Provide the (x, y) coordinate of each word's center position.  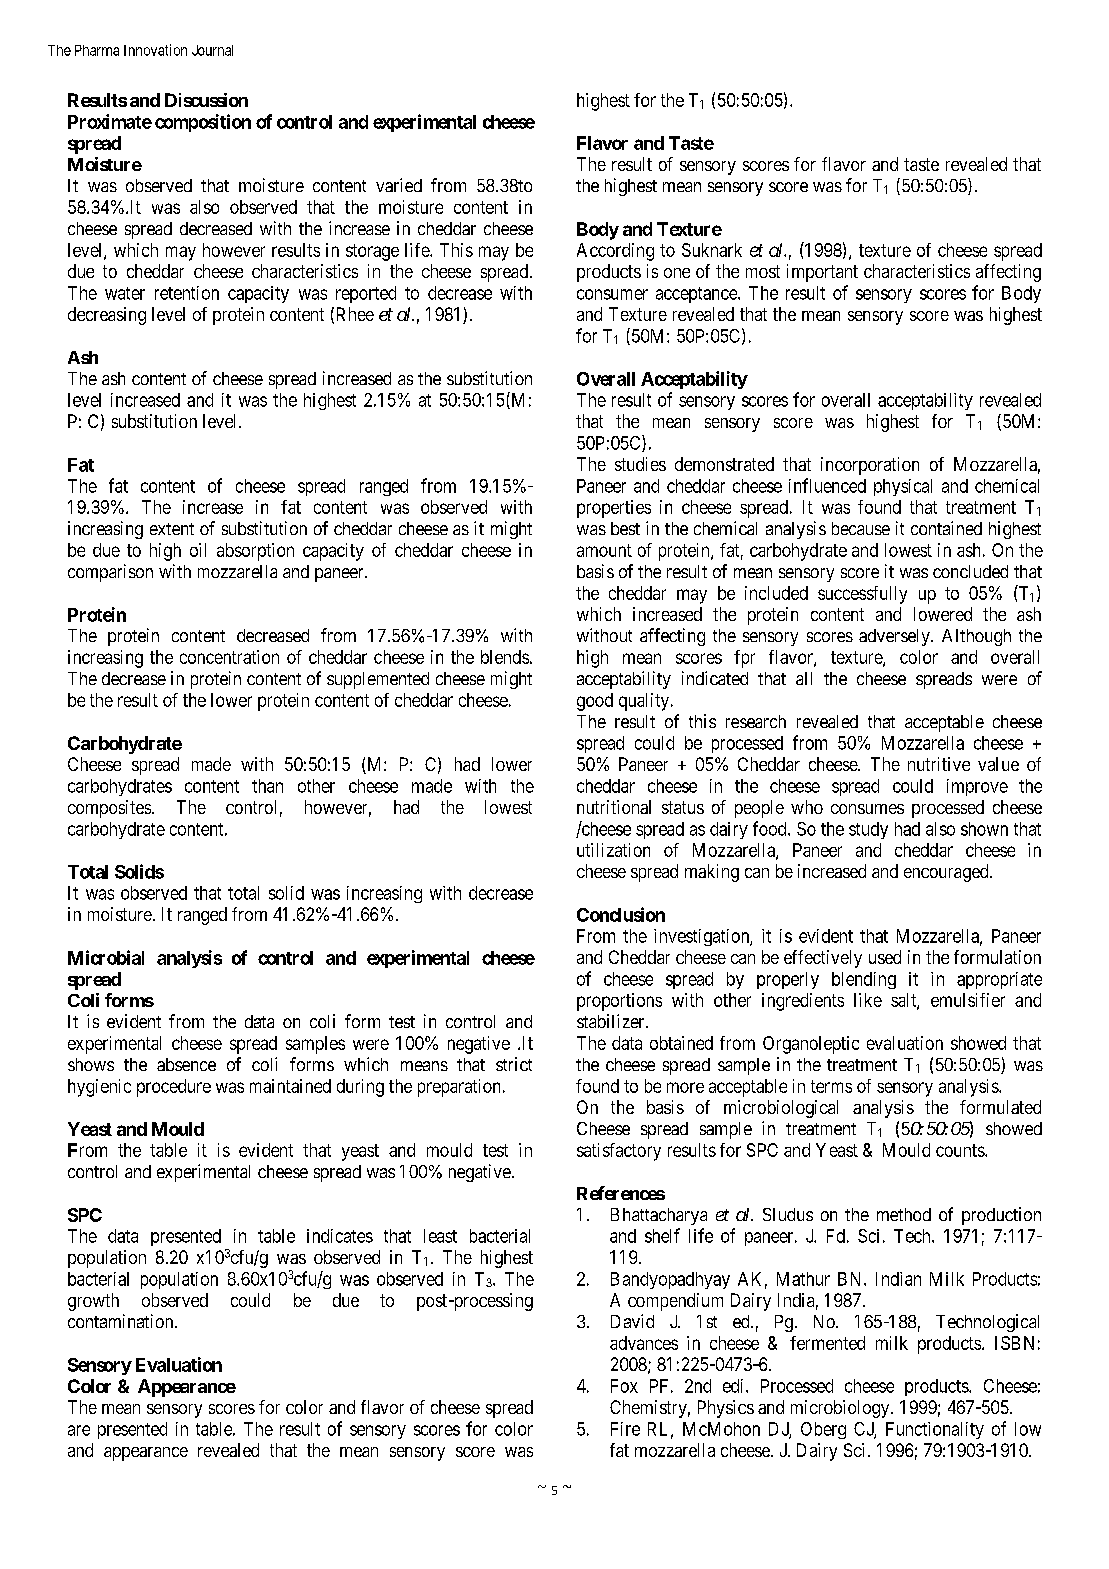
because (861, 528)
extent (172, 529)
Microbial (106, 957)
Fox (624, 1386)
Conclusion (621, 914)
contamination (122, 1321)
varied (399, 185)
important (822, 273)
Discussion (206, 100)
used (885, 957)
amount (604, 550)
